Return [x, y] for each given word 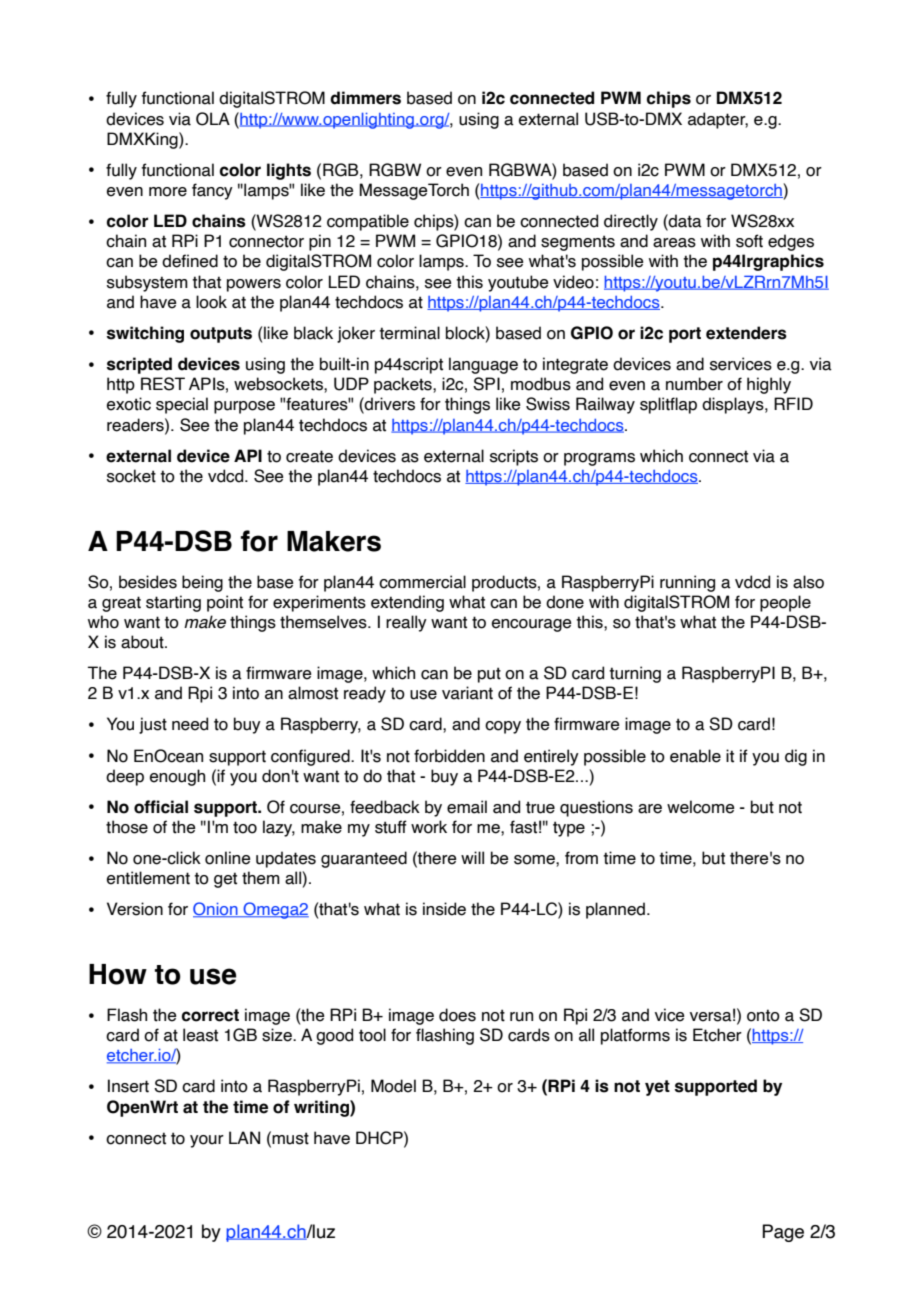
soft [749, 241]
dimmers [365, 98]
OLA [213, 119]
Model [393, 1086]
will [472, 857]
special [182, 405]
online [228, 858]
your [207, 1141]
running [687, 583]
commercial [422, 582]
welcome [701, 807]
